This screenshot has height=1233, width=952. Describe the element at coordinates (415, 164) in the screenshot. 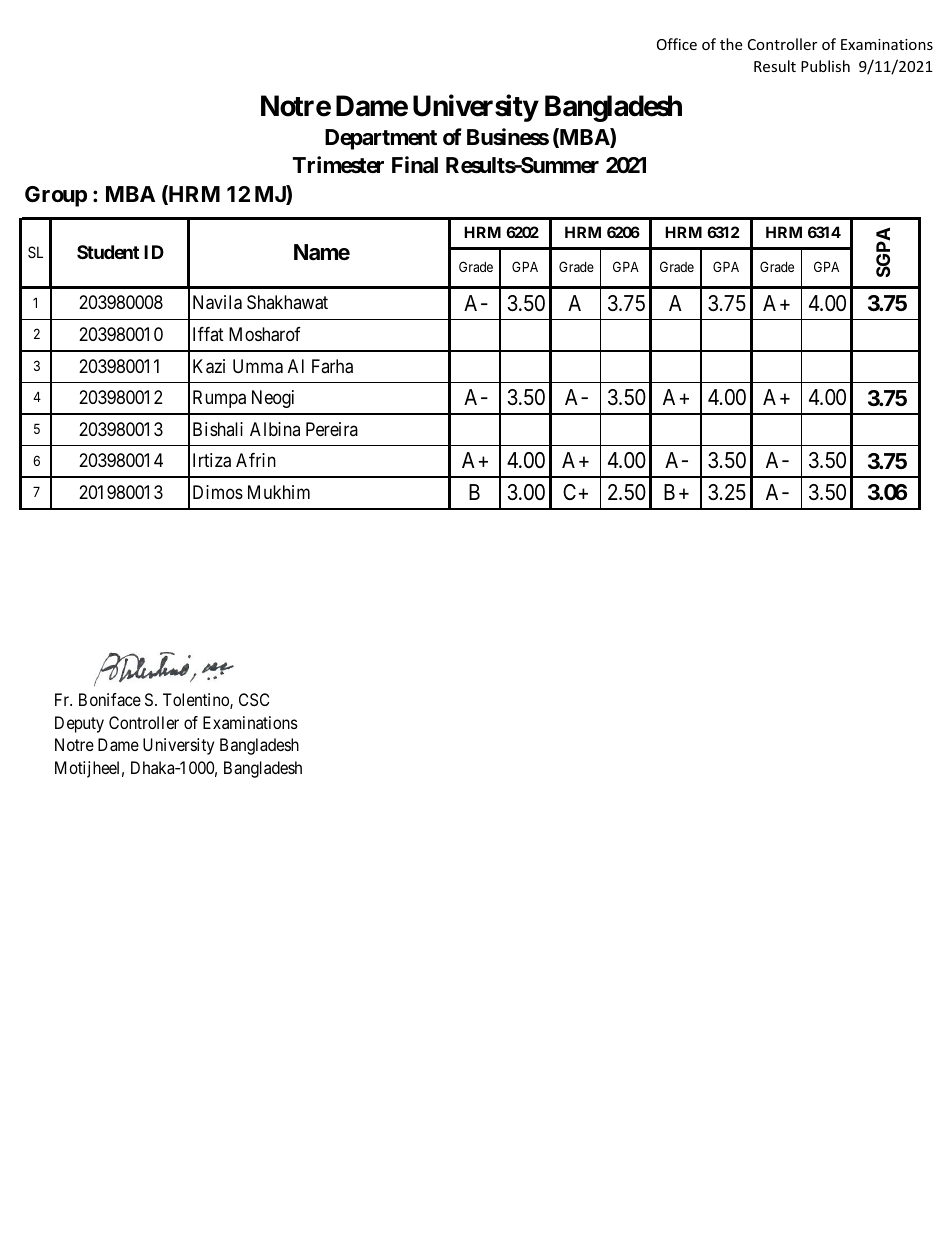

I see `Final` at that location.
